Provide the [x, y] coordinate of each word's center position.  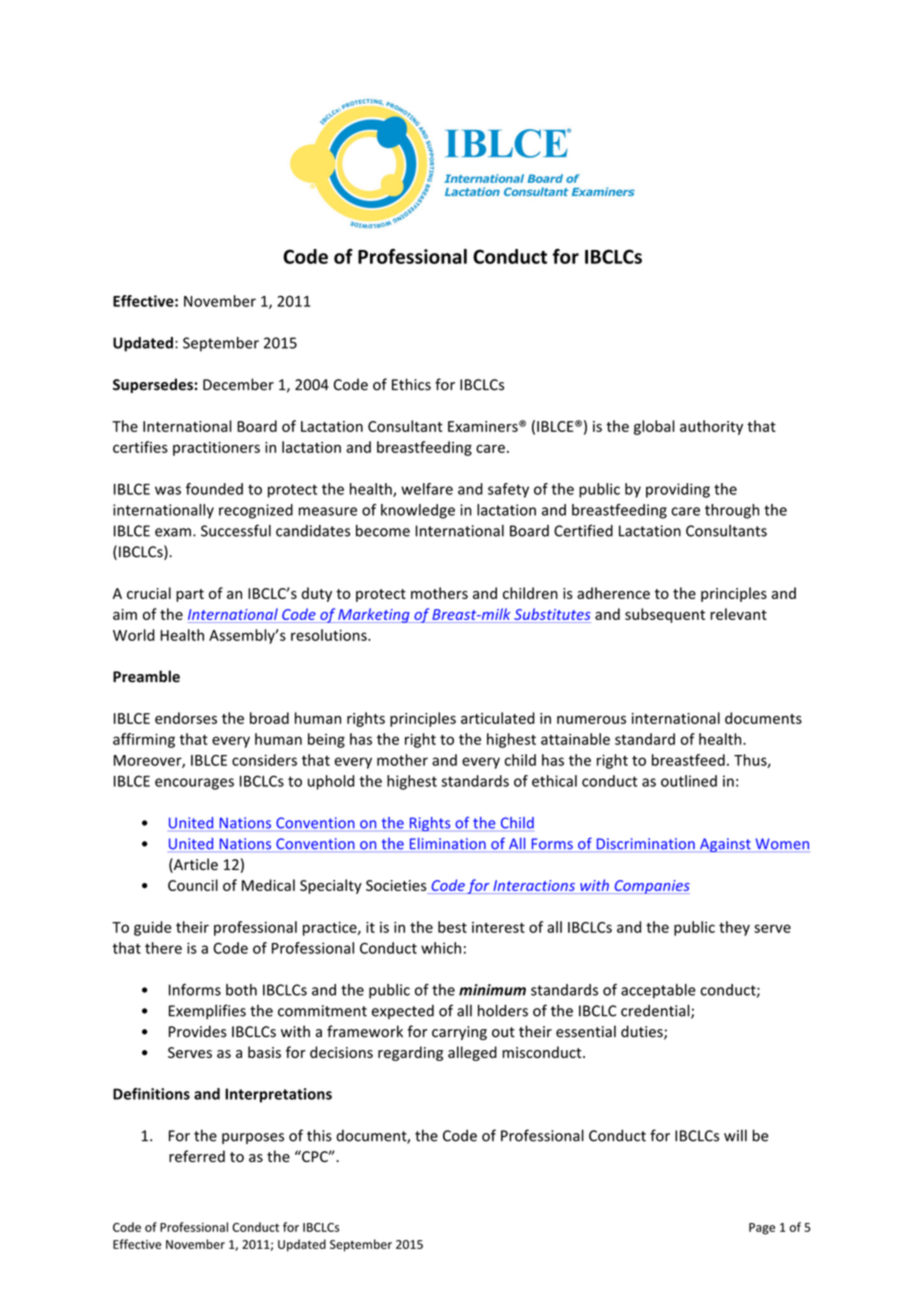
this [319, 1135]
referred [197, 1156]
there [163, 948]
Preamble [146, 676]
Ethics [411, 384]
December [238, 384]
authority [711, 427]
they [734, 928]
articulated [498, 718]
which [441, 948]
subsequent [665, 615]
